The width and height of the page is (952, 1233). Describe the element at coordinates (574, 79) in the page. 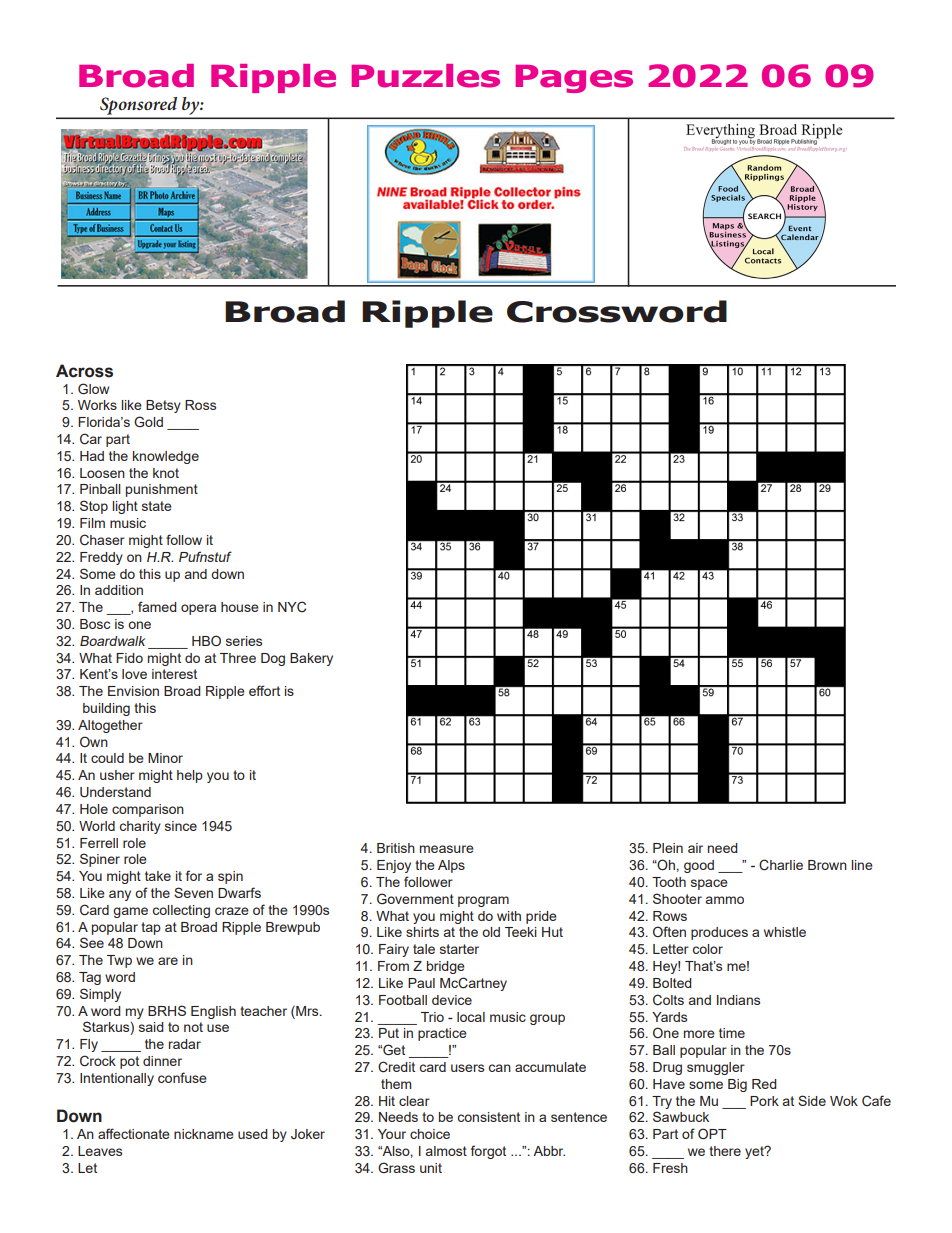

I see `Pages` at that location.
